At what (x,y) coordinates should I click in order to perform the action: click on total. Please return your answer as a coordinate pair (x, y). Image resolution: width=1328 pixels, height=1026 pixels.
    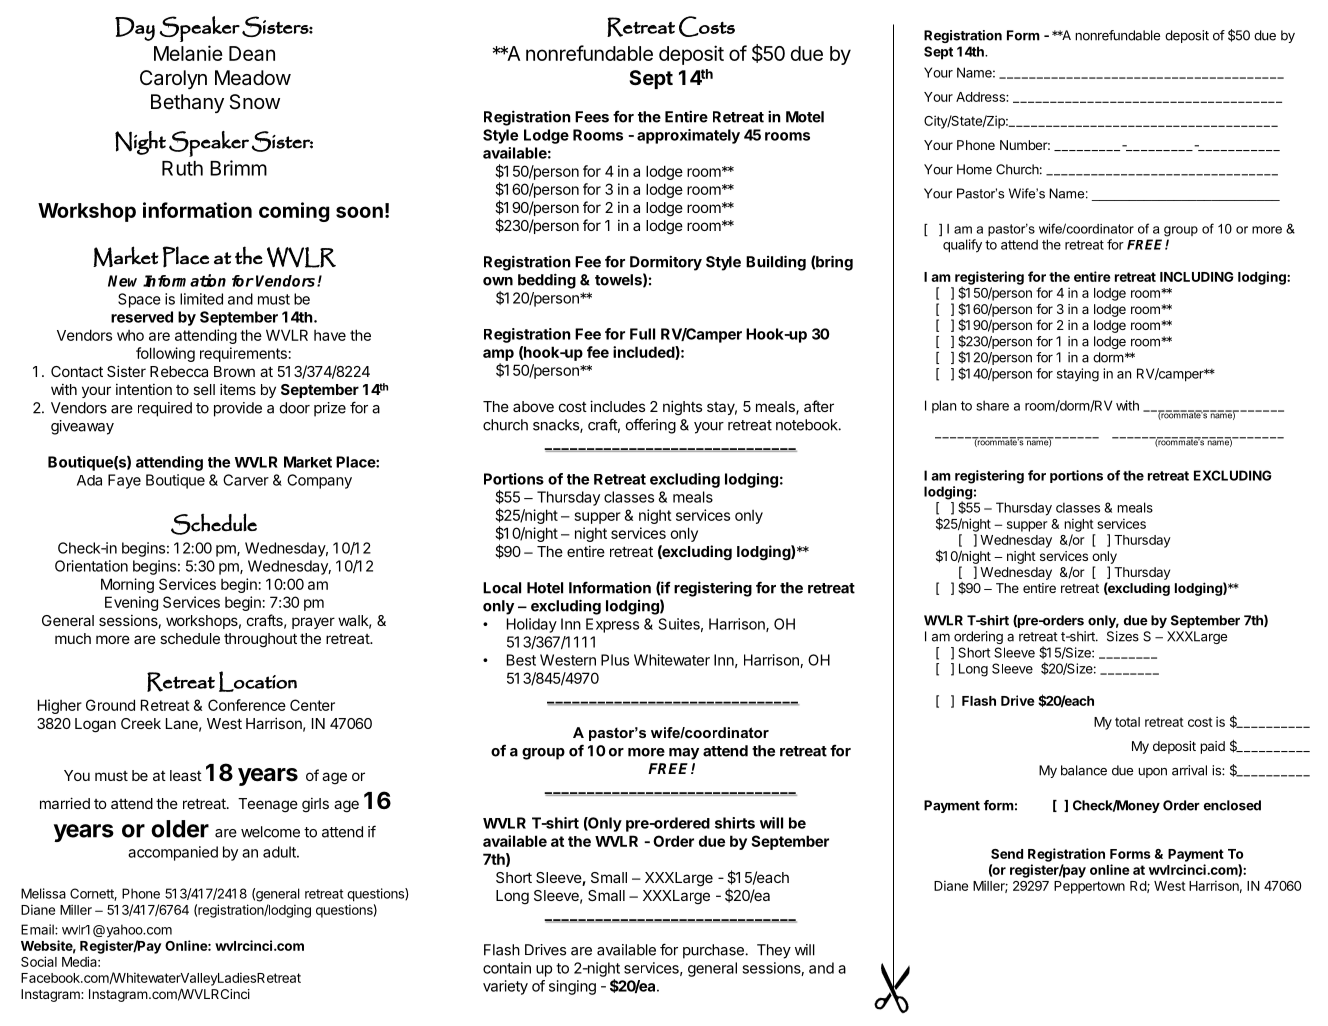
    Looking at the image, I should click on (1127, 722).
